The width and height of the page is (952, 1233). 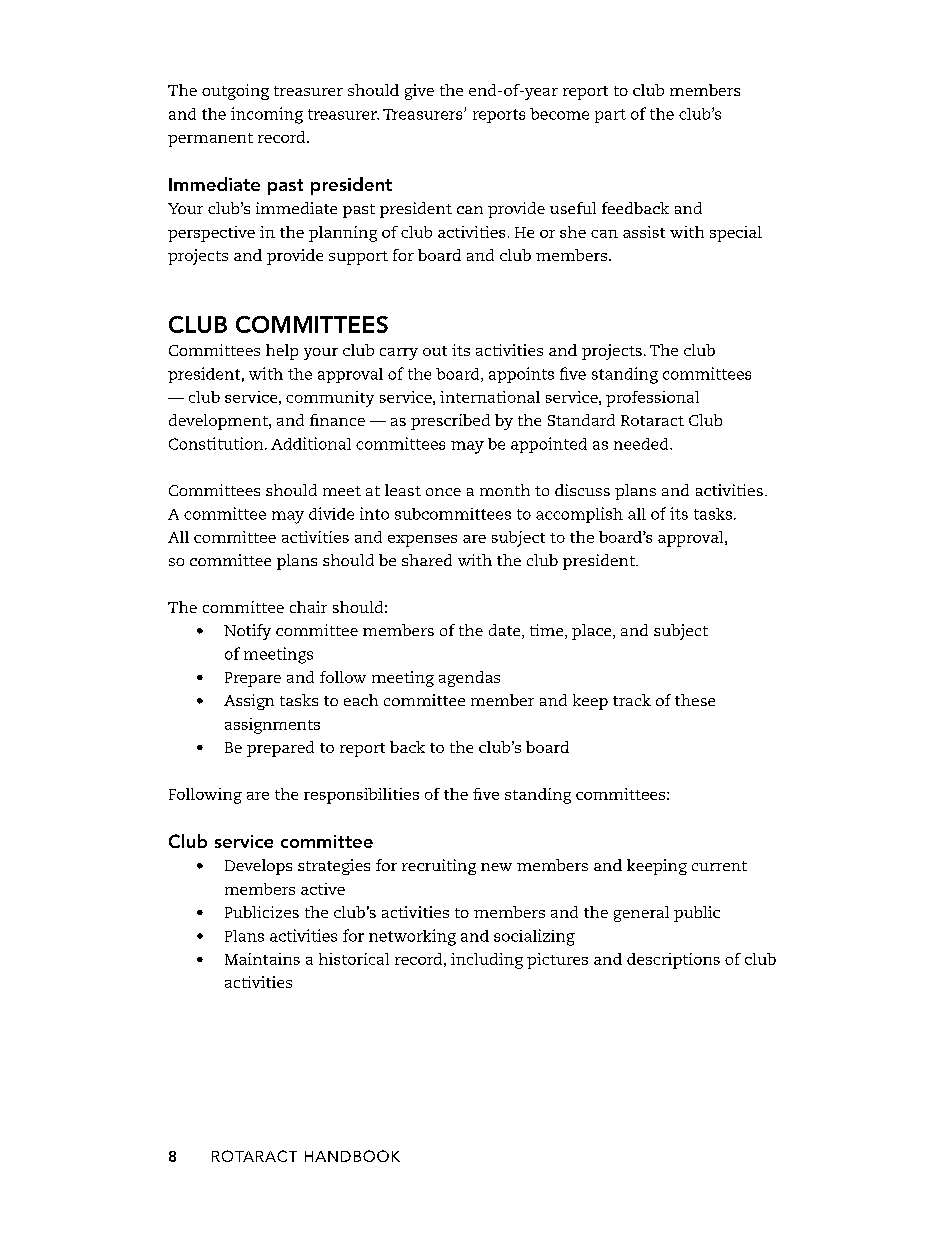 What do you see at coordinates (673, 961) in the page?
I see `descriptions` at bounding box center [673, 961].
